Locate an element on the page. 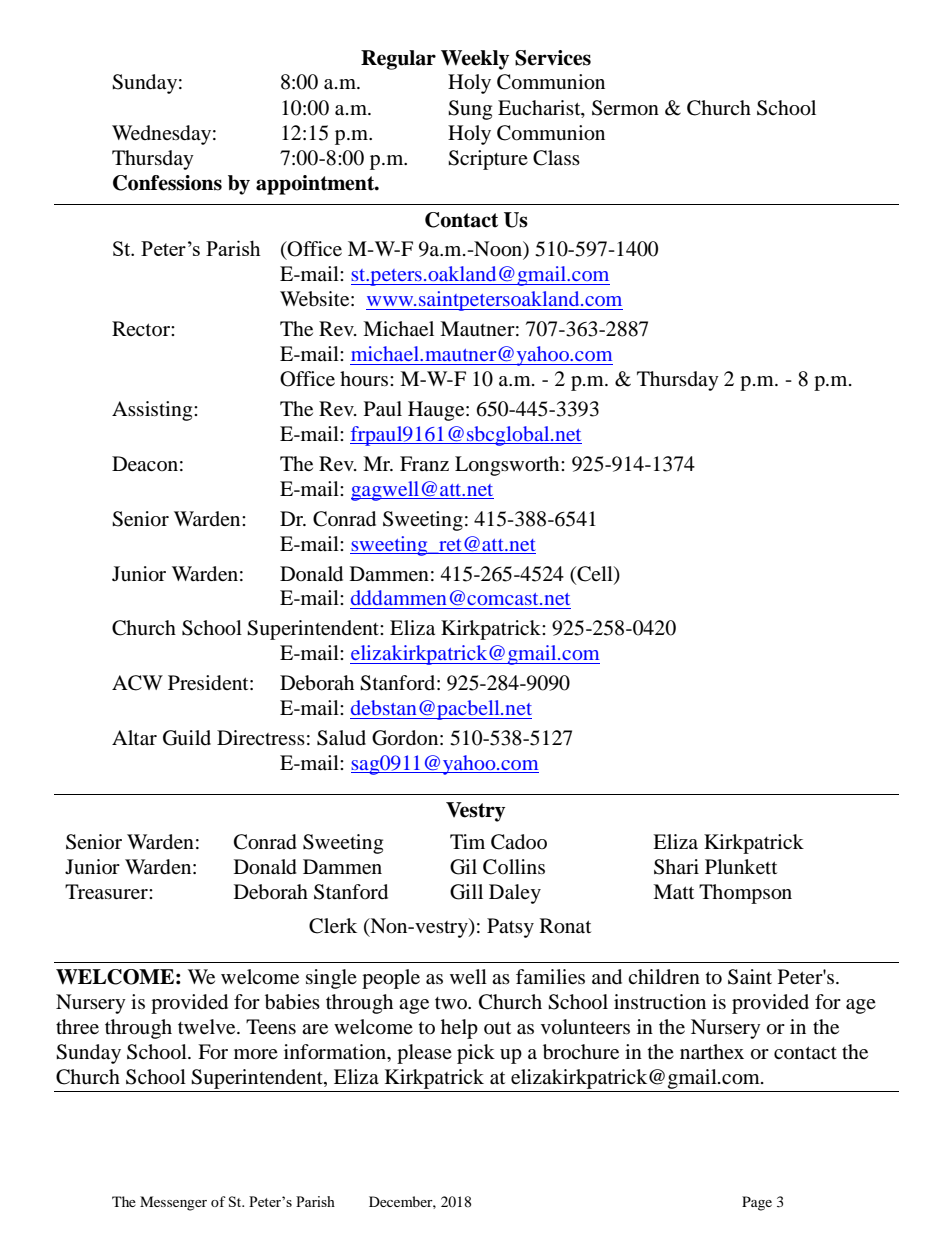  ACW is located at coordinates (137, 683).
